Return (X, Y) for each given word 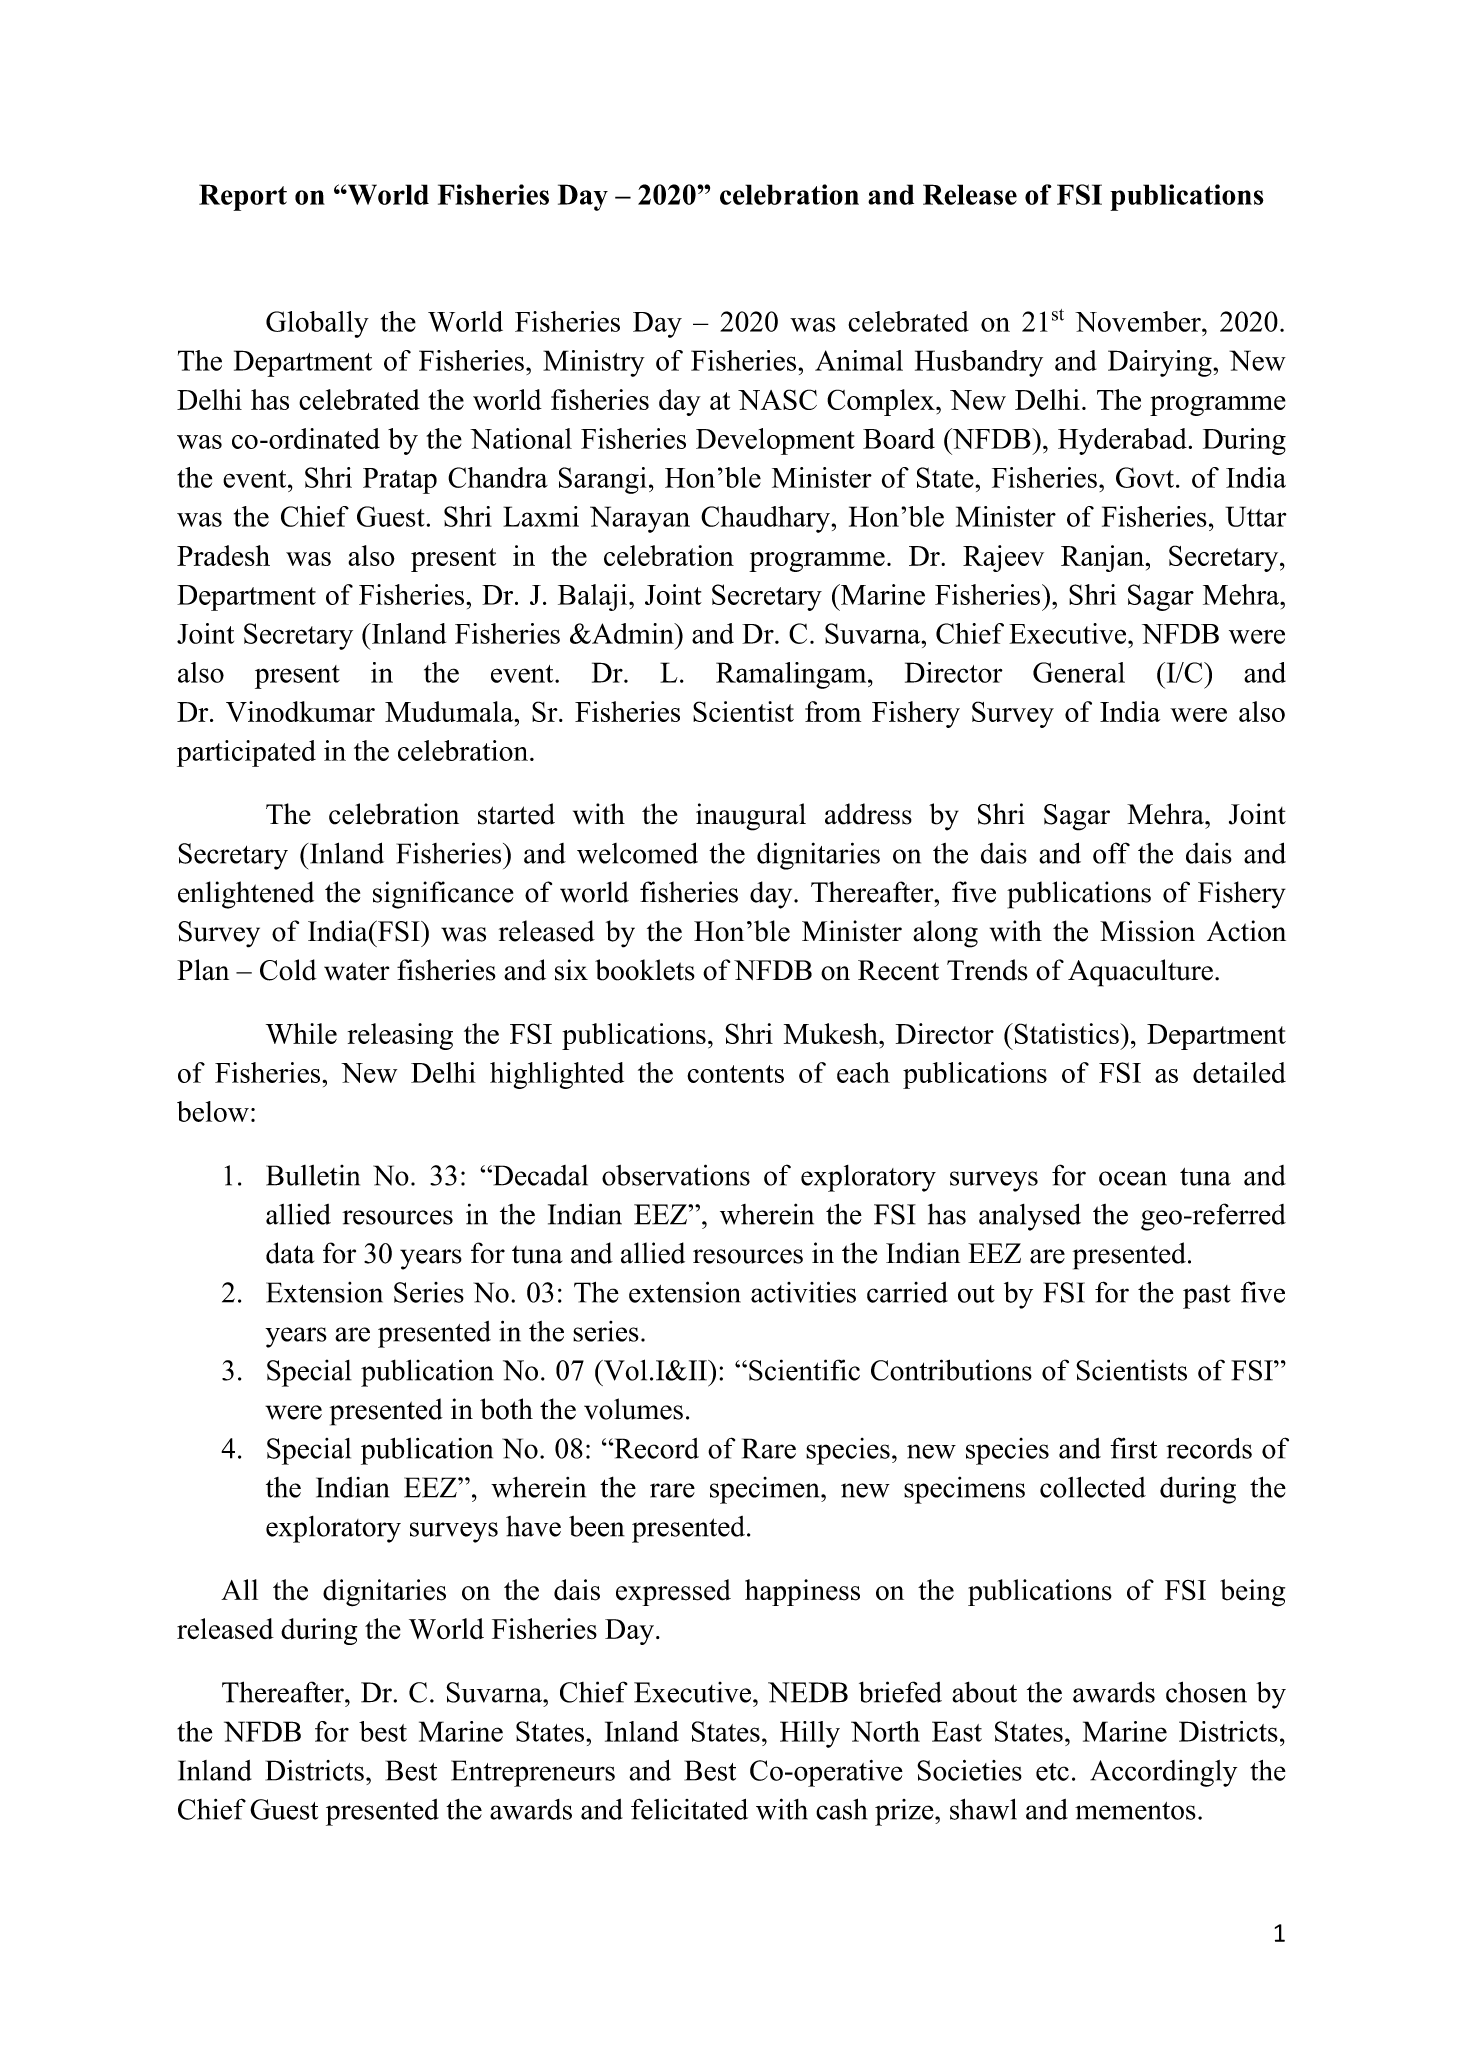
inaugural (751, 817)
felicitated (689, 1809)
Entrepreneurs (533, 1773)
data (290, 1253)
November (1139, 321)
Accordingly (1163, 1773)
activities (803, 1292)
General (1079, 672)
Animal (859, 360)
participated (246, 753)
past (1207, 1297)
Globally (317, 324)
